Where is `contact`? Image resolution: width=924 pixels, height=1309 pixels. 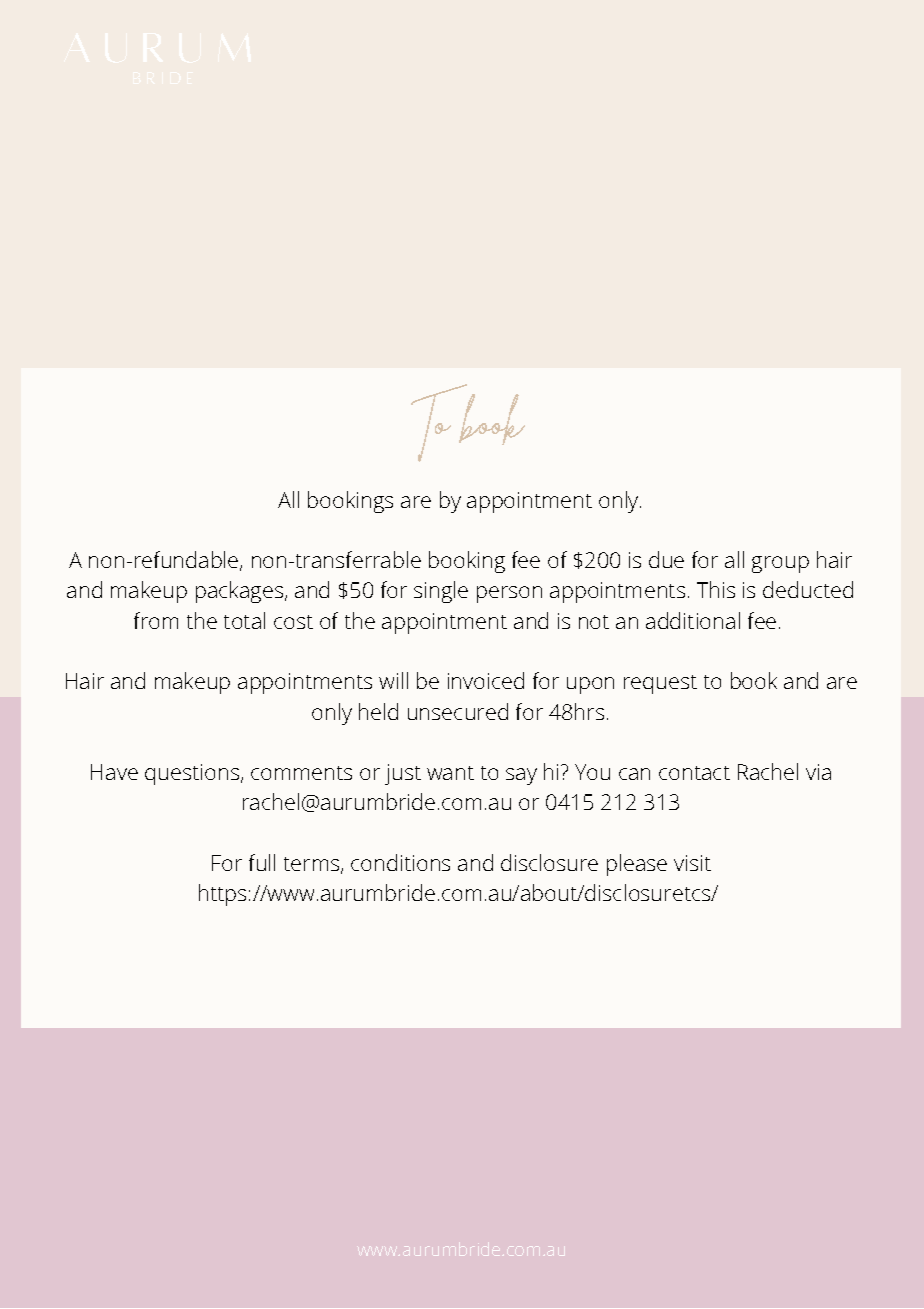
contact is located at coordinates (694, 773).
